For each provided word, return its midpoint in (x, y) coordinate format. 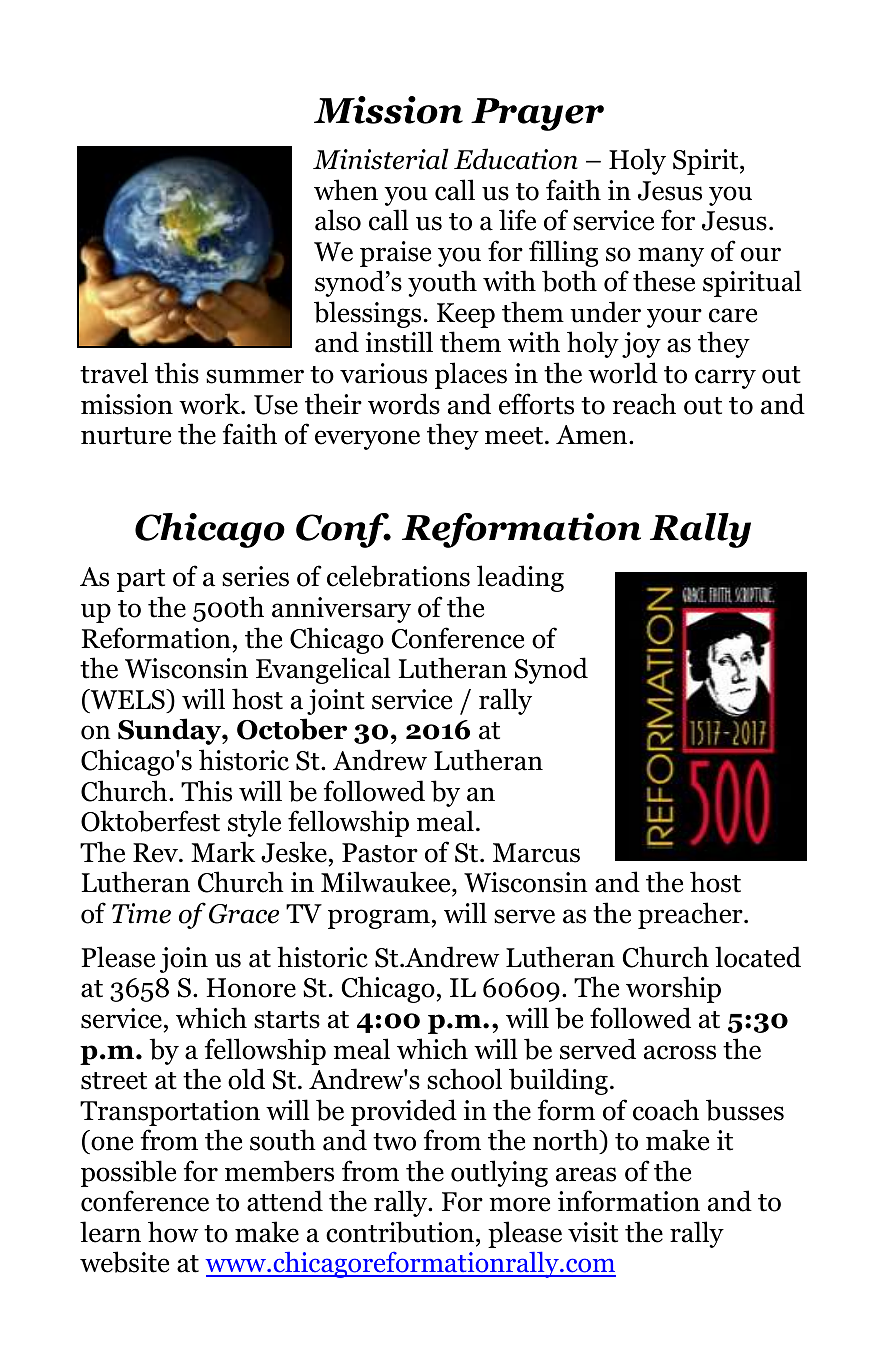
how (173, 1232)
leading (520, 578)
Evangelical (323, 670)
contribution (401, 1232)
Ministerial (381, 159)
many (671, 257)
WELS (127, 699)
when (346, 190)
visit (593, 1232)
